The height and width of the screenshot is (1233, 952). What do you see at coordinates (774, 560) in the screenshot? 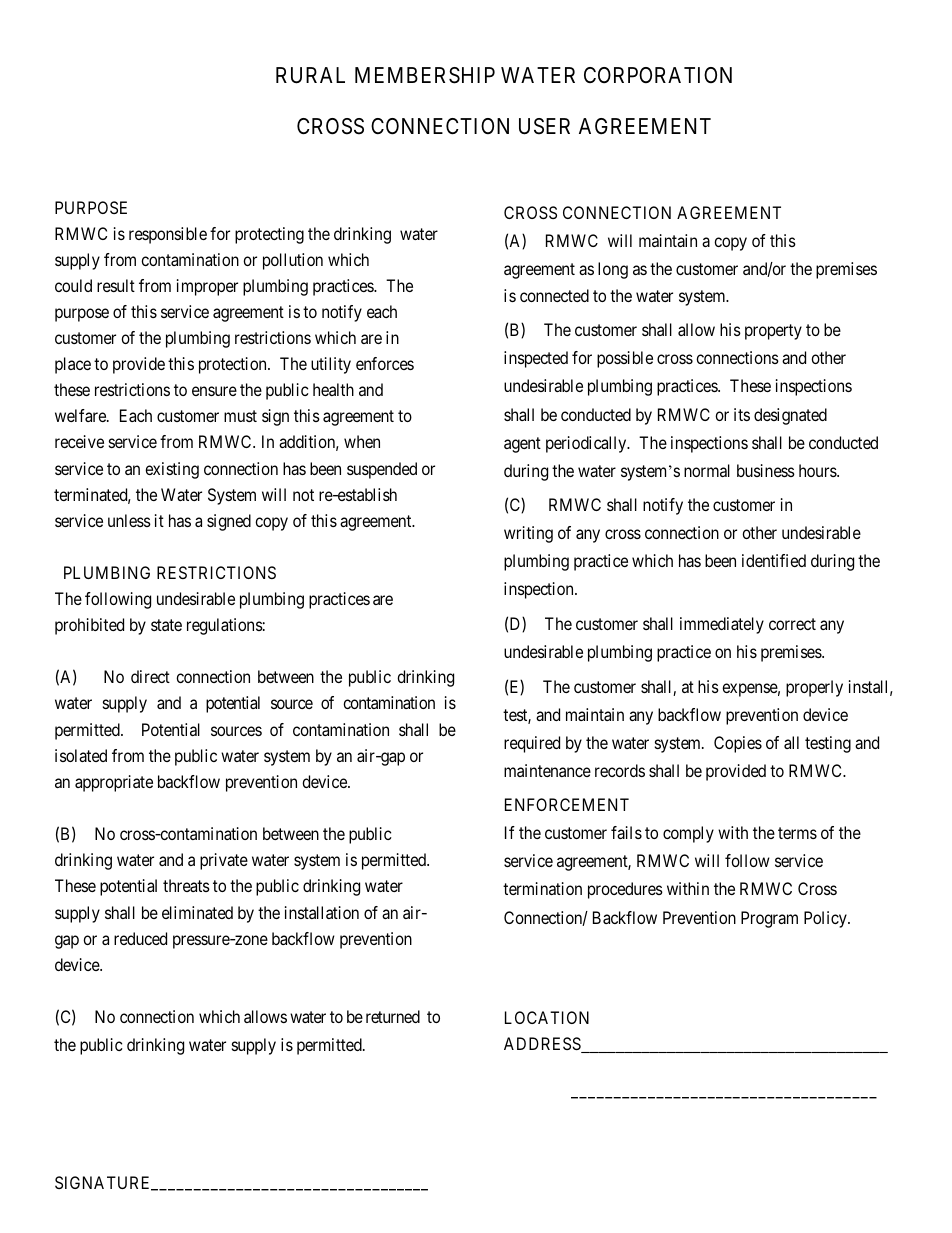
I see `identified` at bounding box center [774, 560].
